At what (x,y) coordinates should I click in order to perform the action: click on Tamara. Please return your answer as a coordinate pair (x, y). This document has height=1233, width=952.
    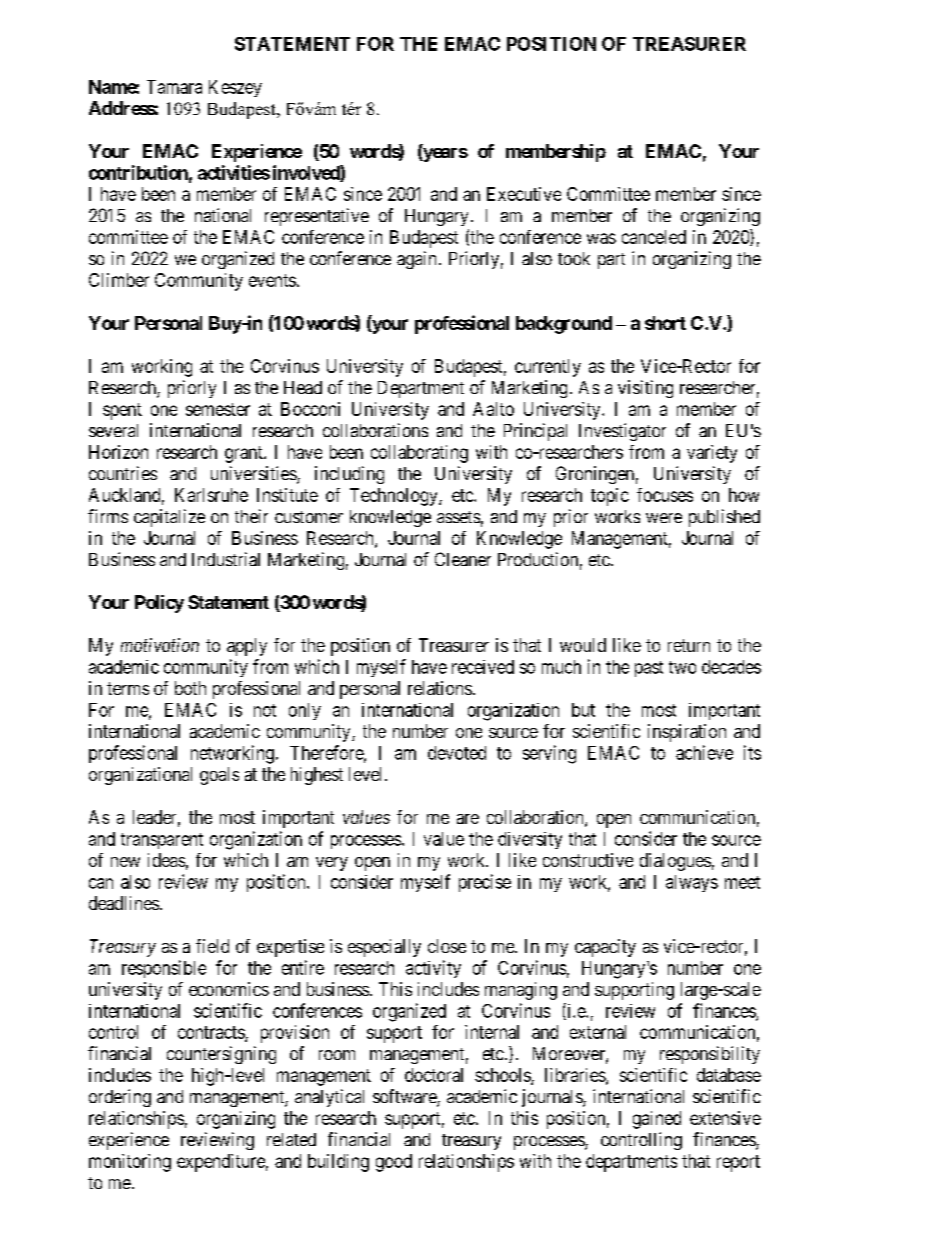
    Looking at the image, I should click on (174, 87).
